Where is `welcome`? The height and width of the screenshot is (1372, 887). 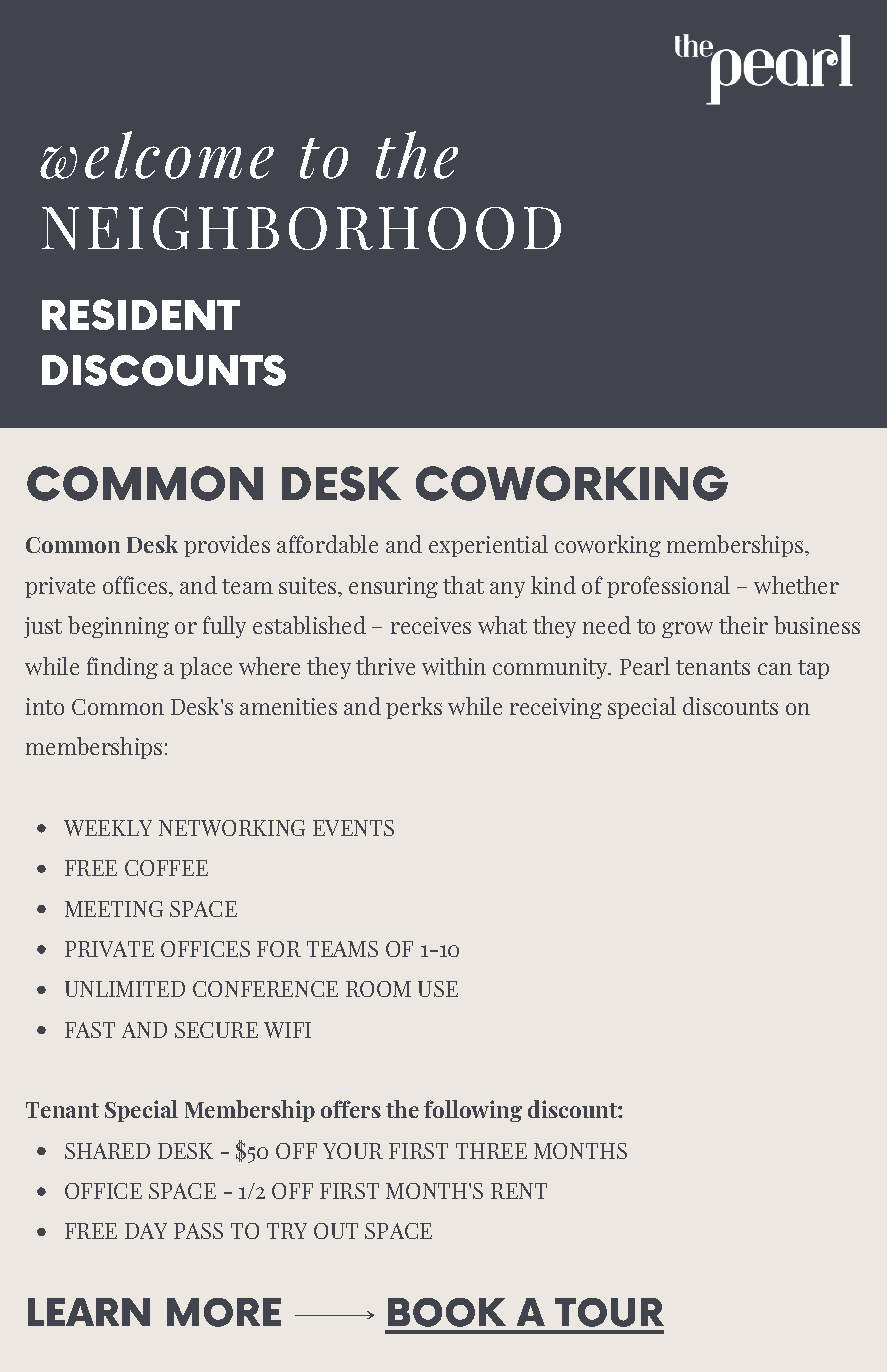
welcome is located at coordinates (157, 155).
